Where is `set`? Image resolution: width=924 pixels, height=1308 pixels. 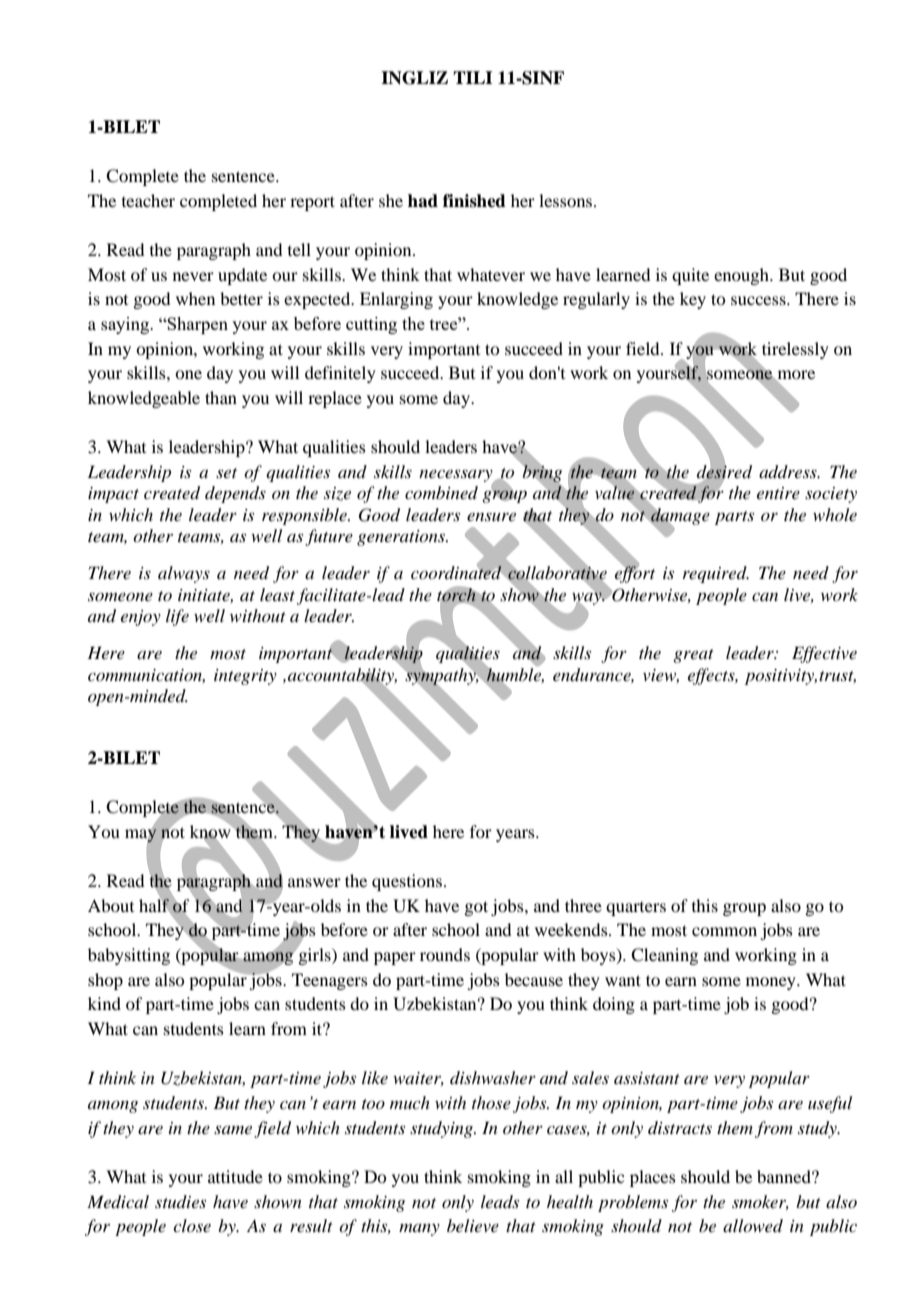 set is located at coordinates (226, 473).
